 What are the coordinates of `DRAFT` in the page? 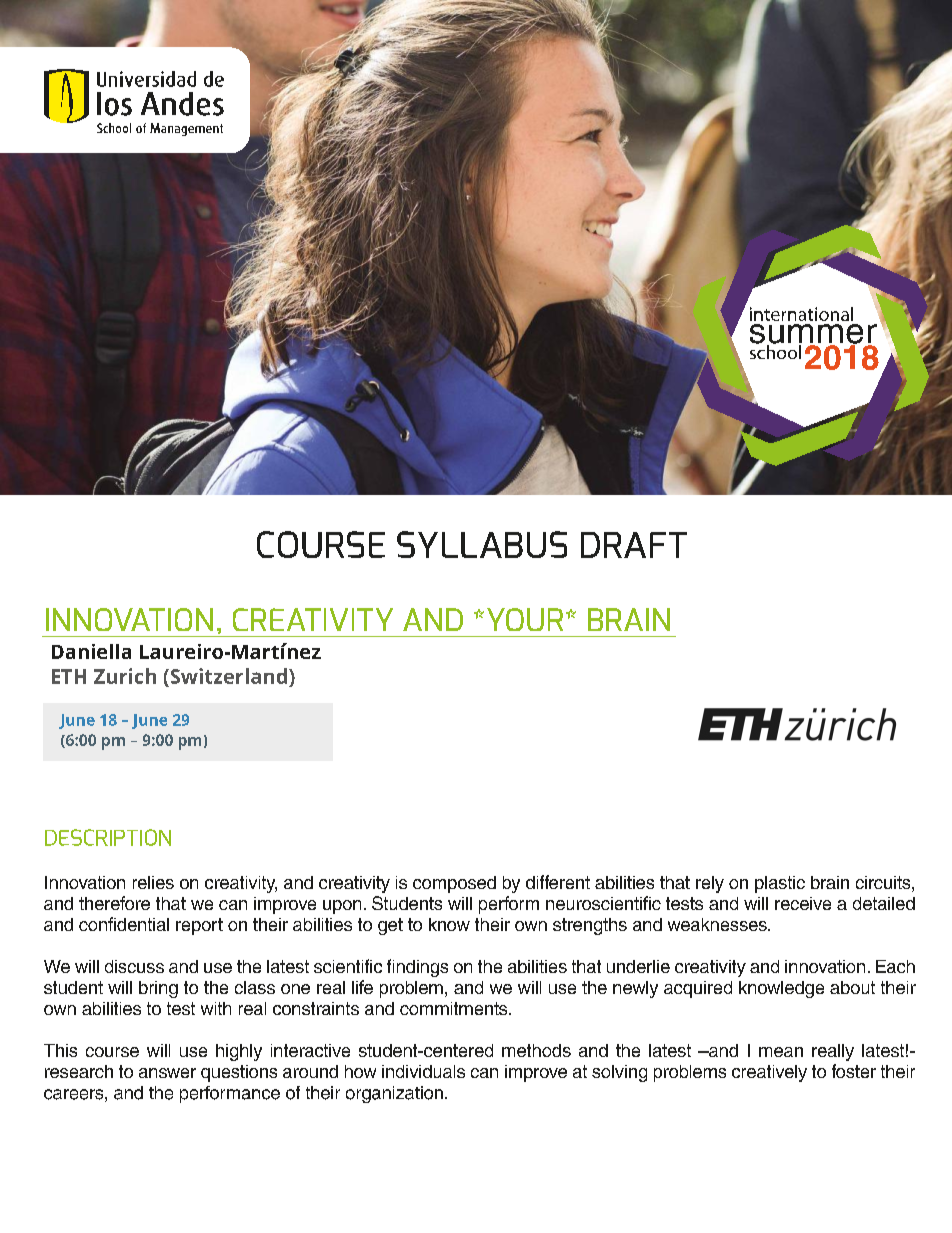 It's located at (634, 545).
